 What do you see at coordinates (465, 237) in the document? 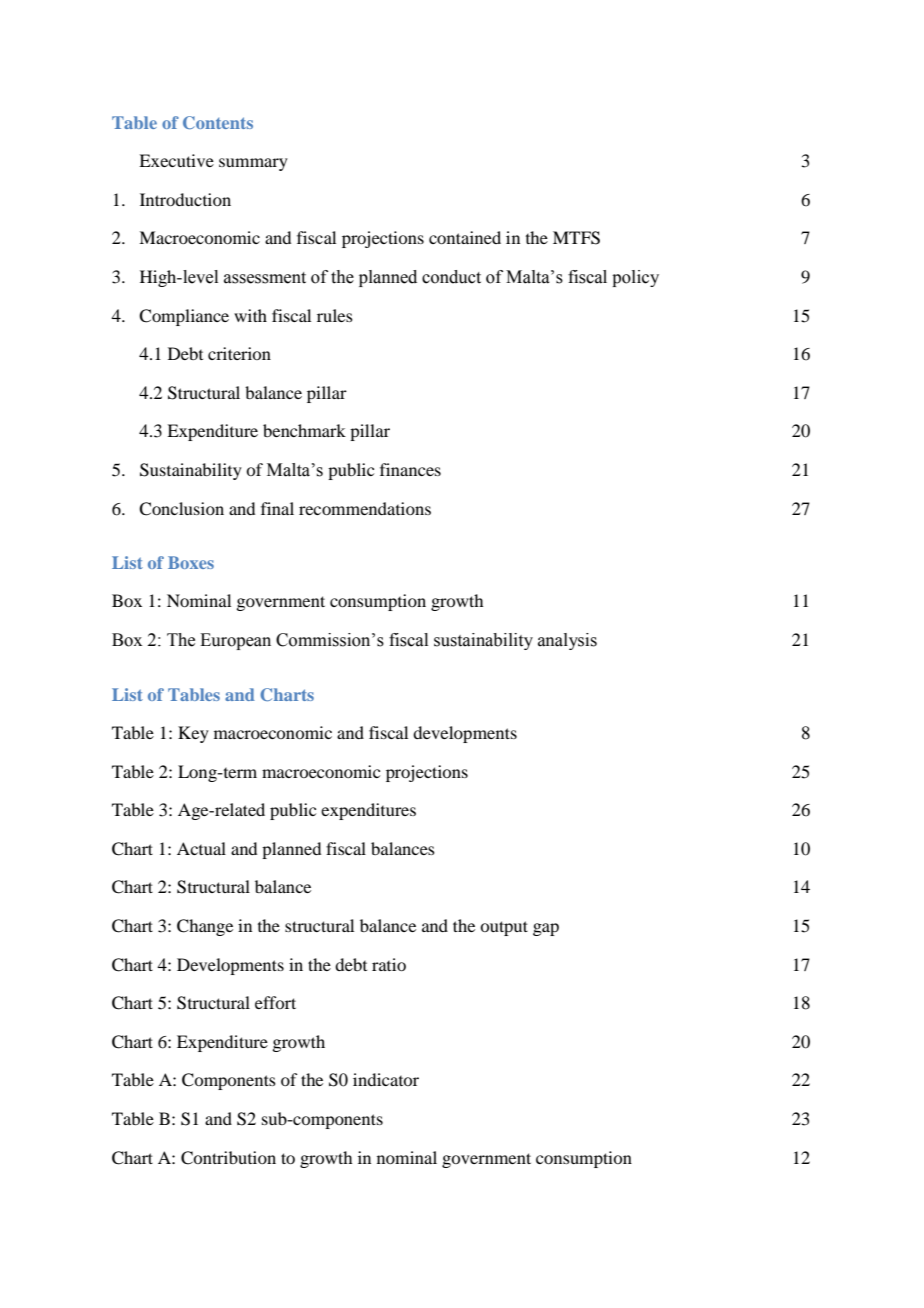
I see `contained` at bounding box center [465, 237].
